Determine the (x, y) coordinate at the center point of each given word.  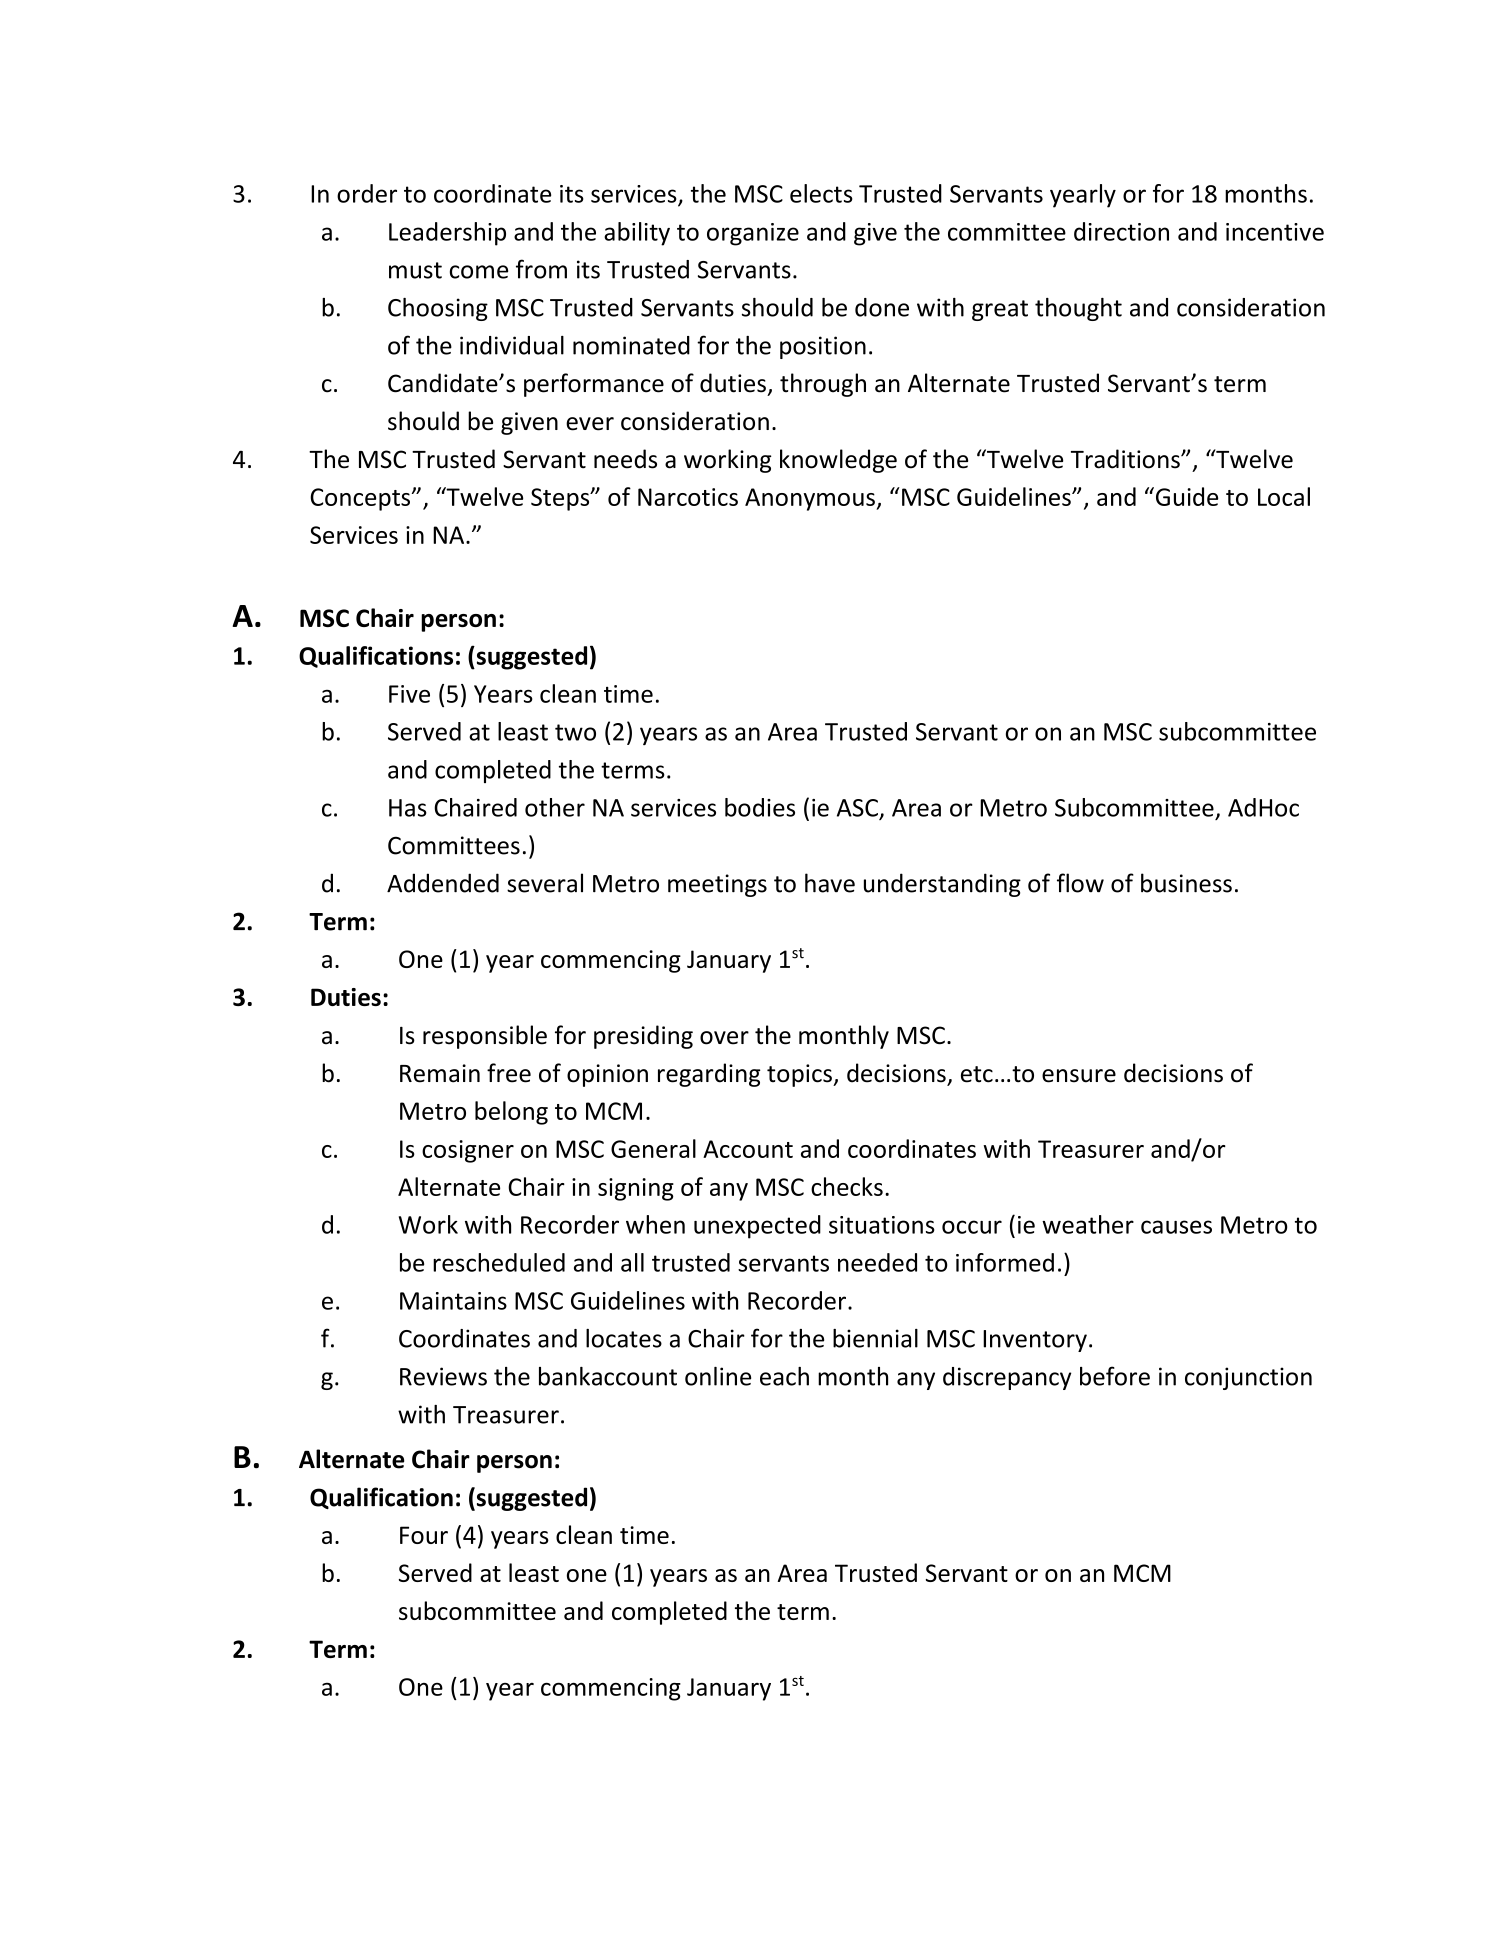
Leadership (447, 234)
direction (1121, 231)
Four (424, 1535)
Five (409, 694)
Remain (440, 1073)
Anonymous (811, 499)
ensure (1079, 1076)
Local (1284, 496)
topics (800, 1075)
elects (821, 193)
